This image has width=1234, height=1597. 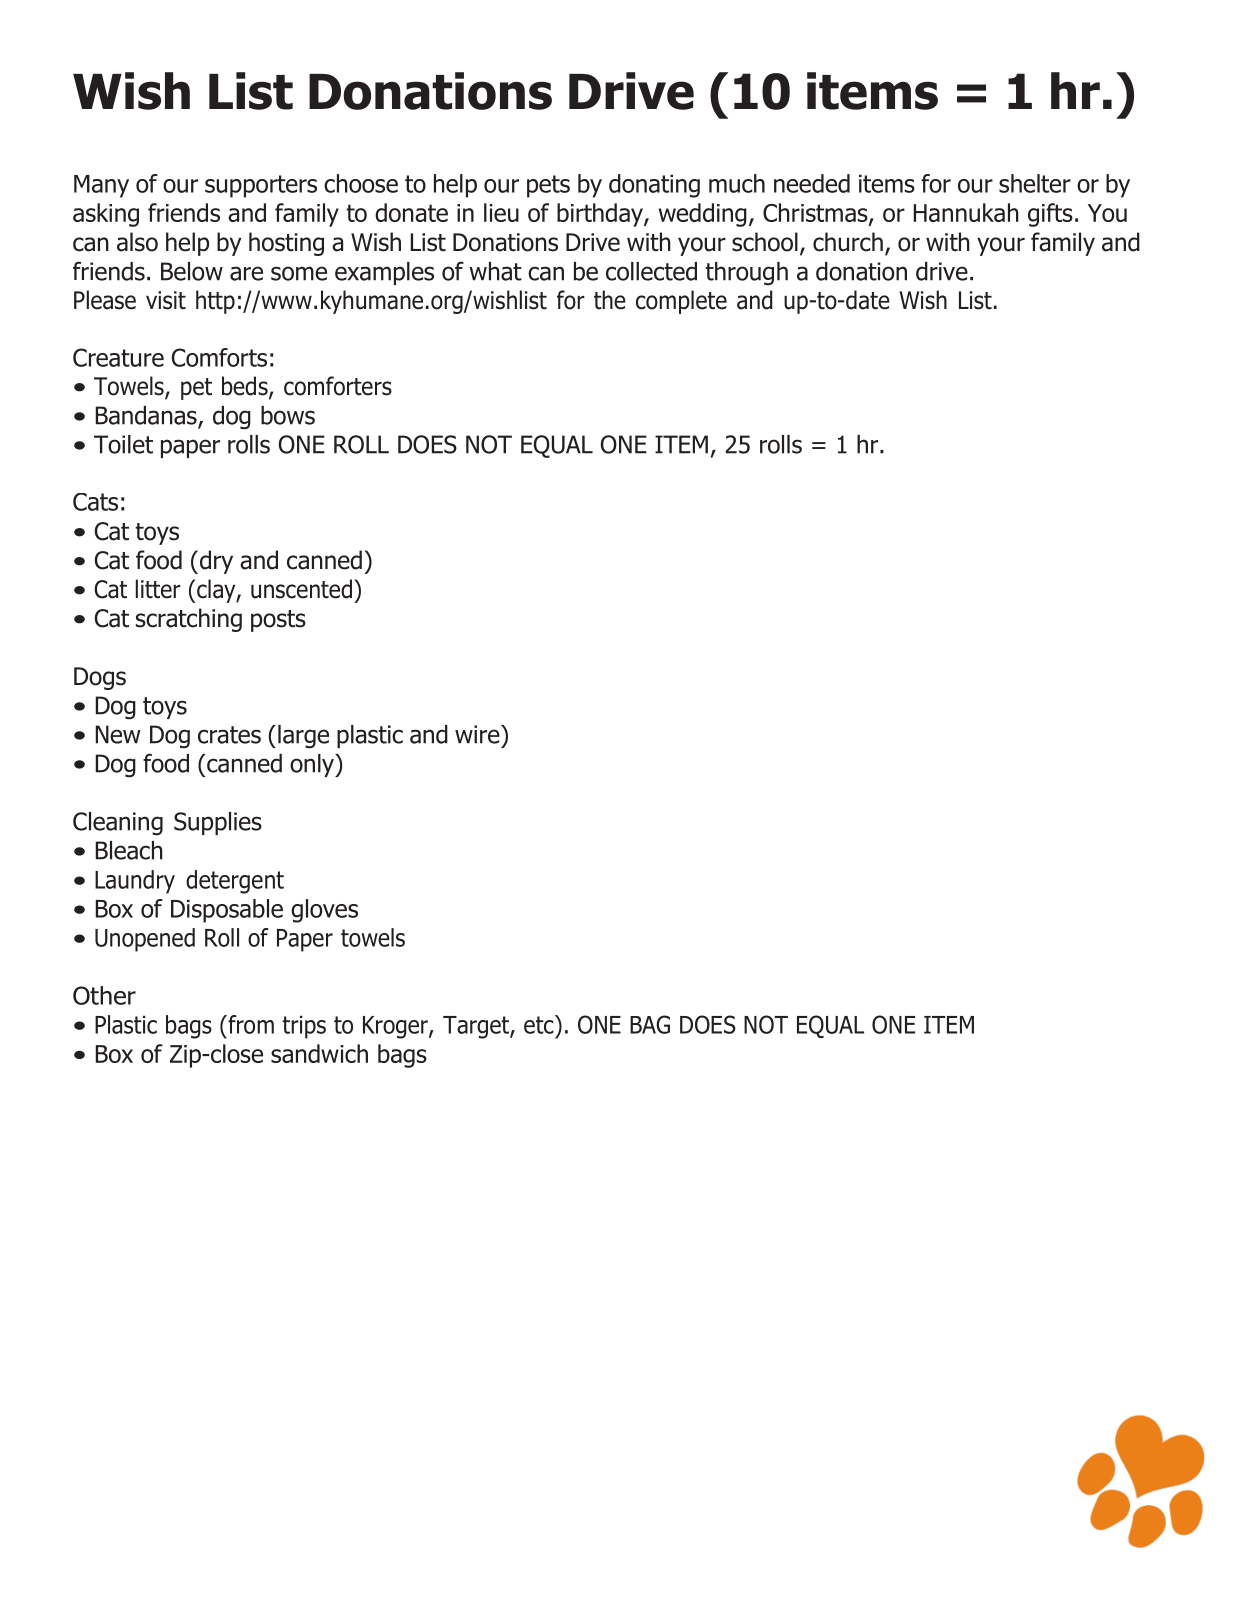 I want to click on Bandanas, so click(x=147, y=416).
